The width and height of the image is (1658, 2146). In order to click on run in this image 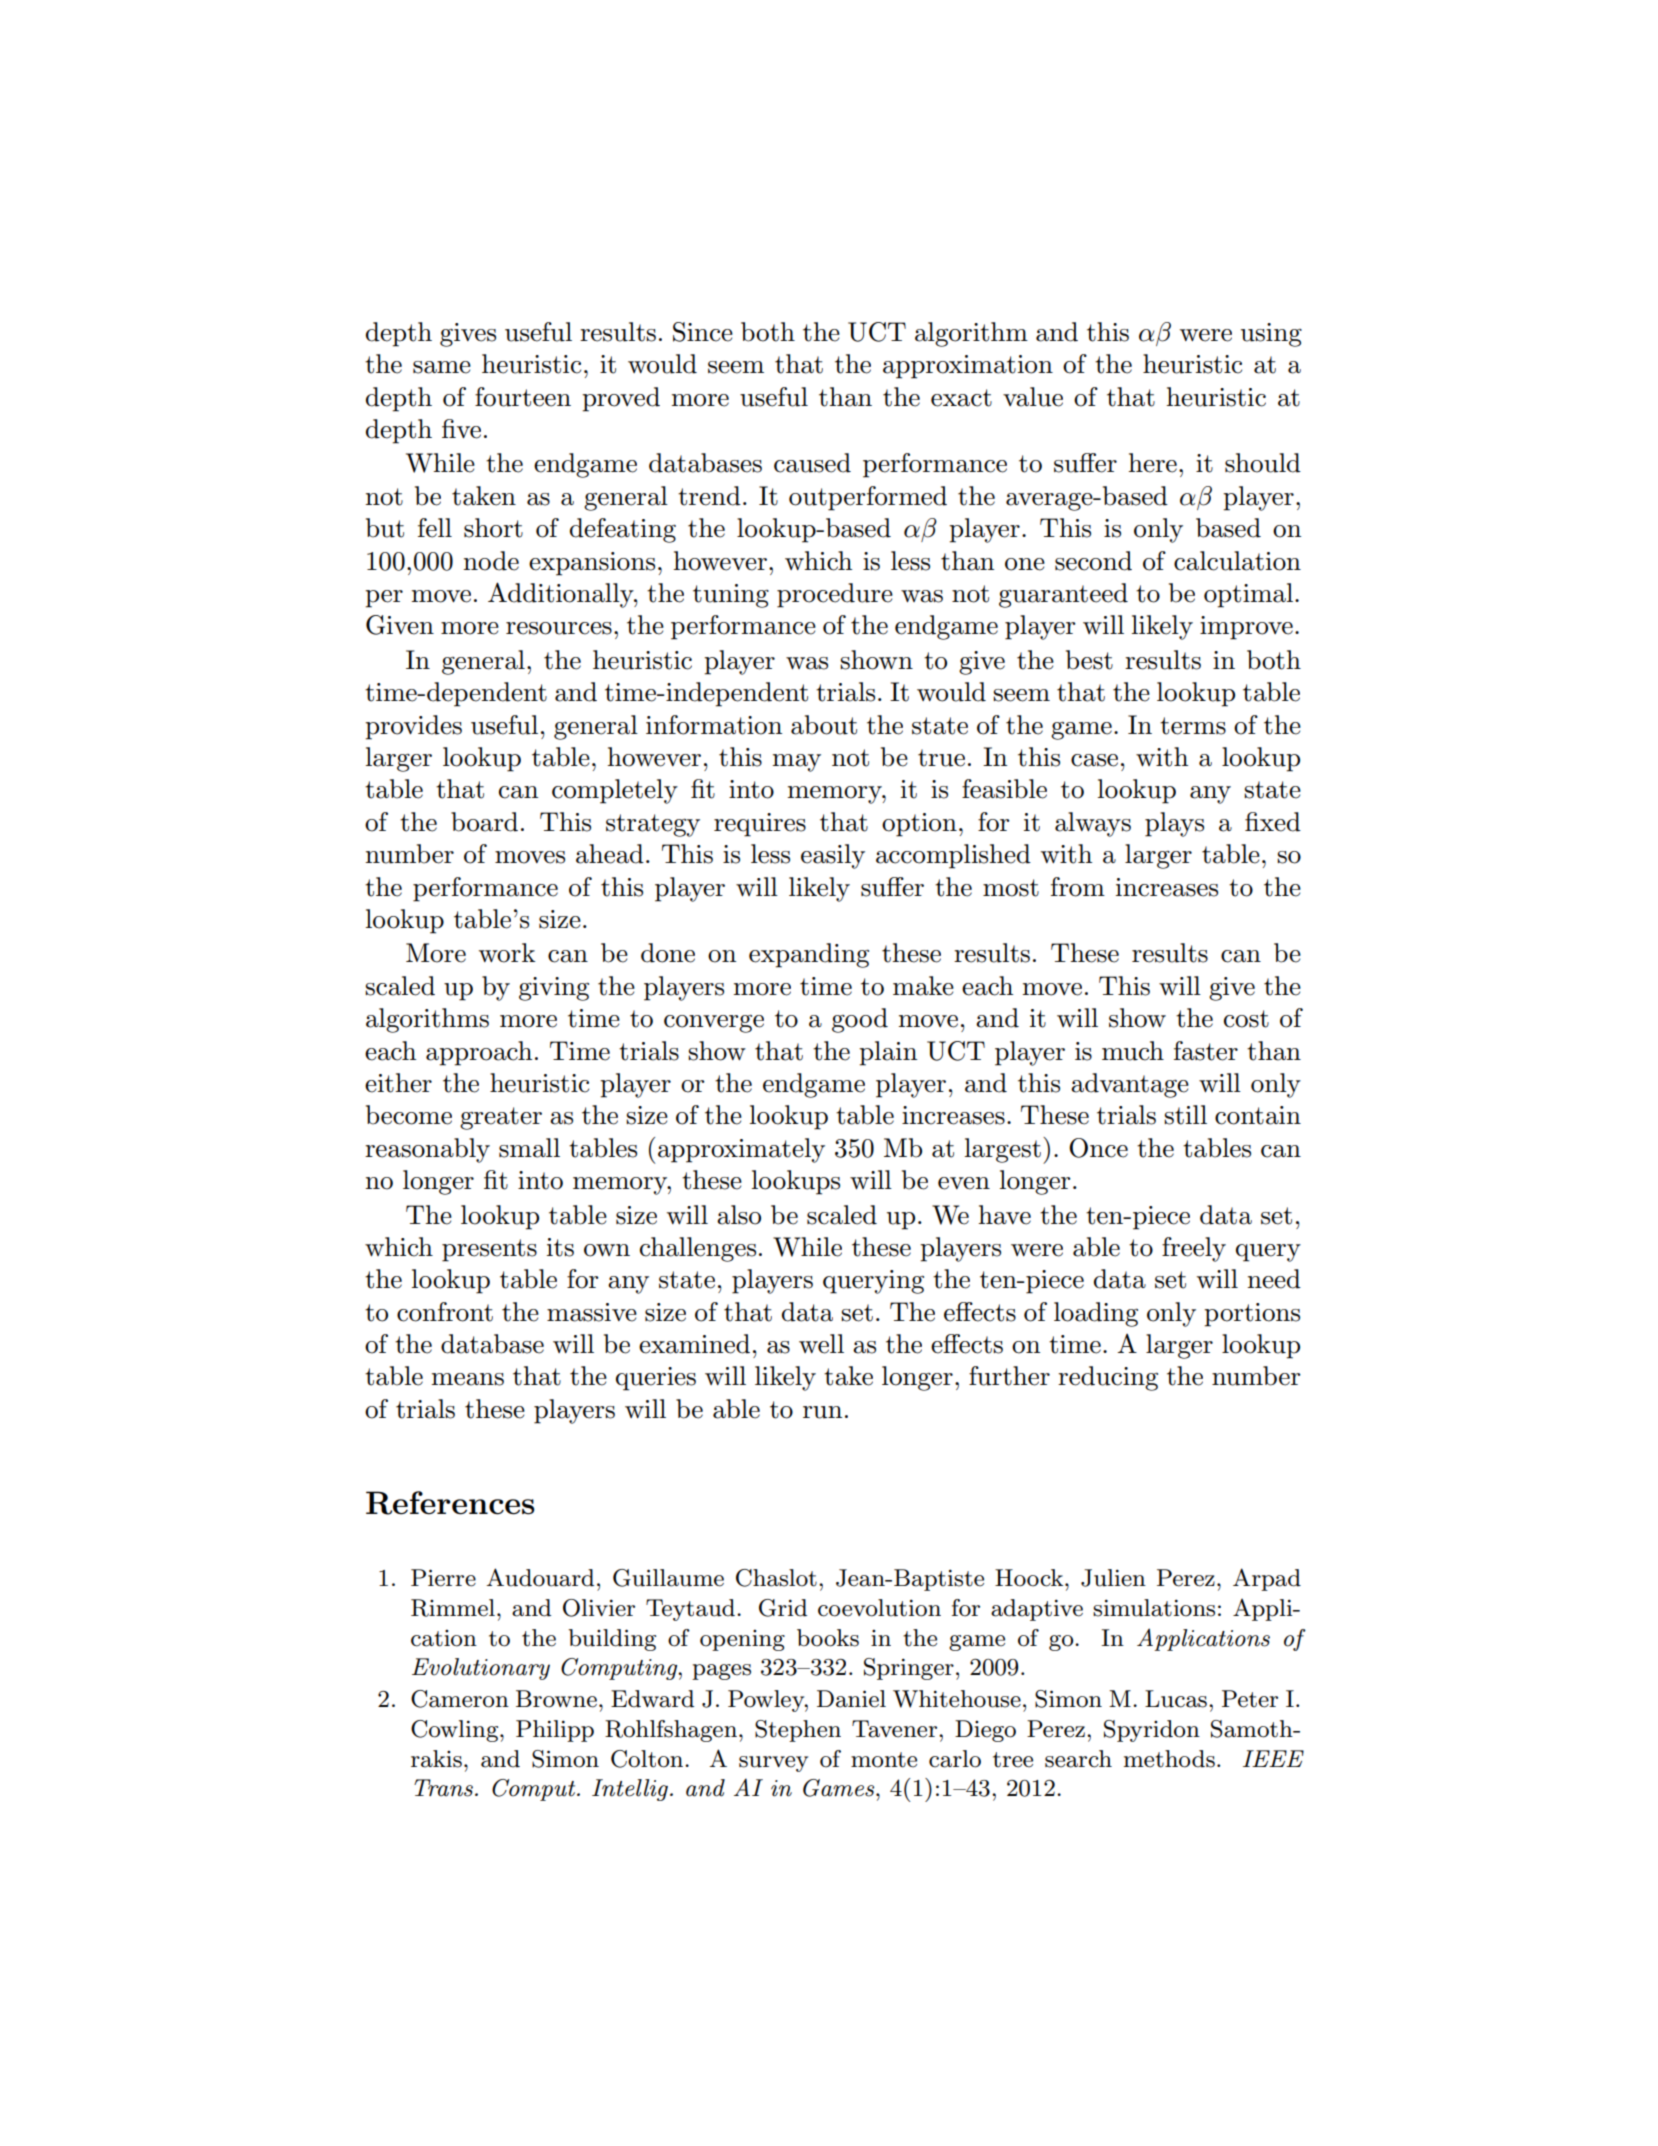, I will do `click(822, 1412)`.
